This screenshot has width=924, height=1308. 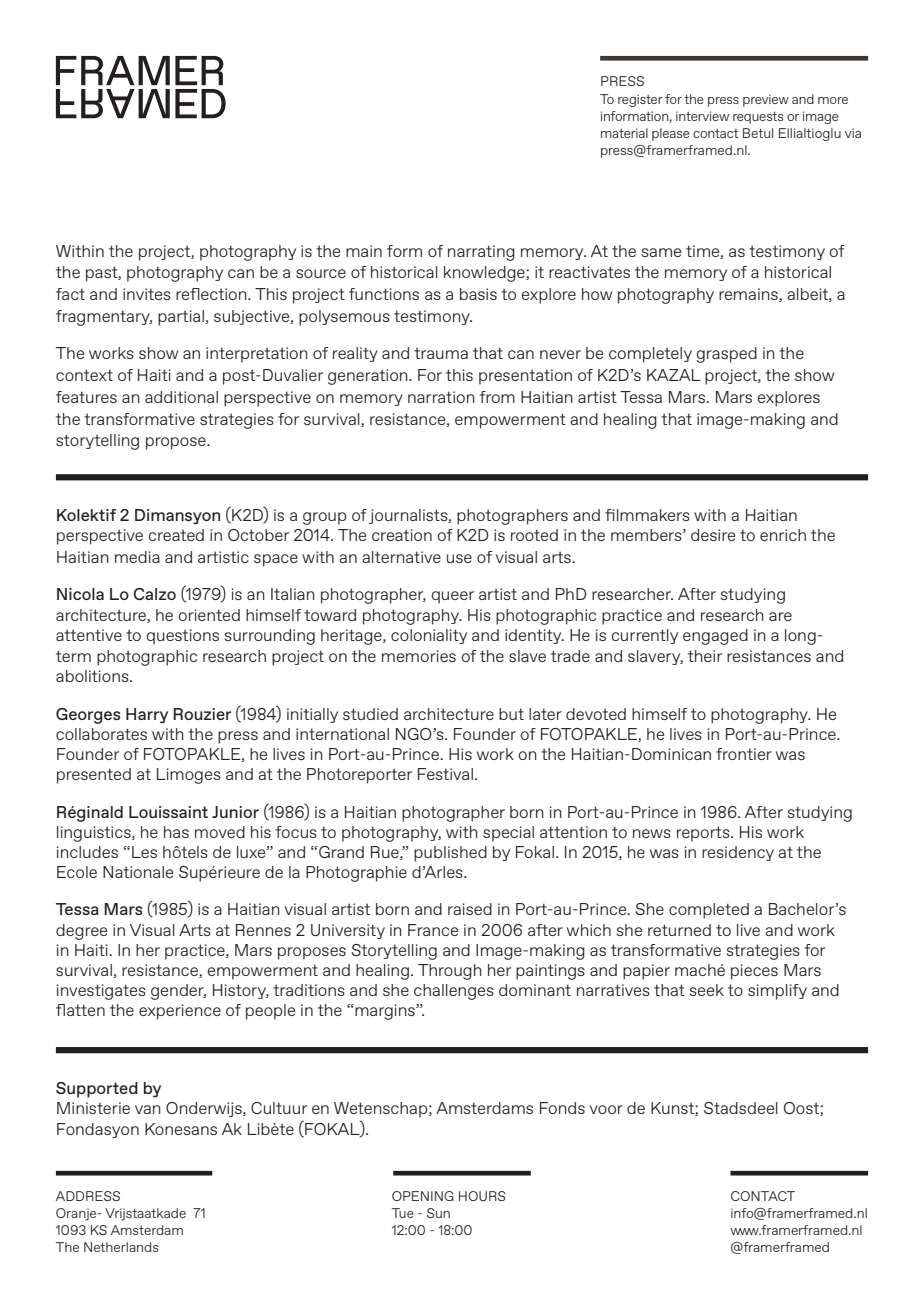 I want to click on invites, so click(x=147, y=294).
